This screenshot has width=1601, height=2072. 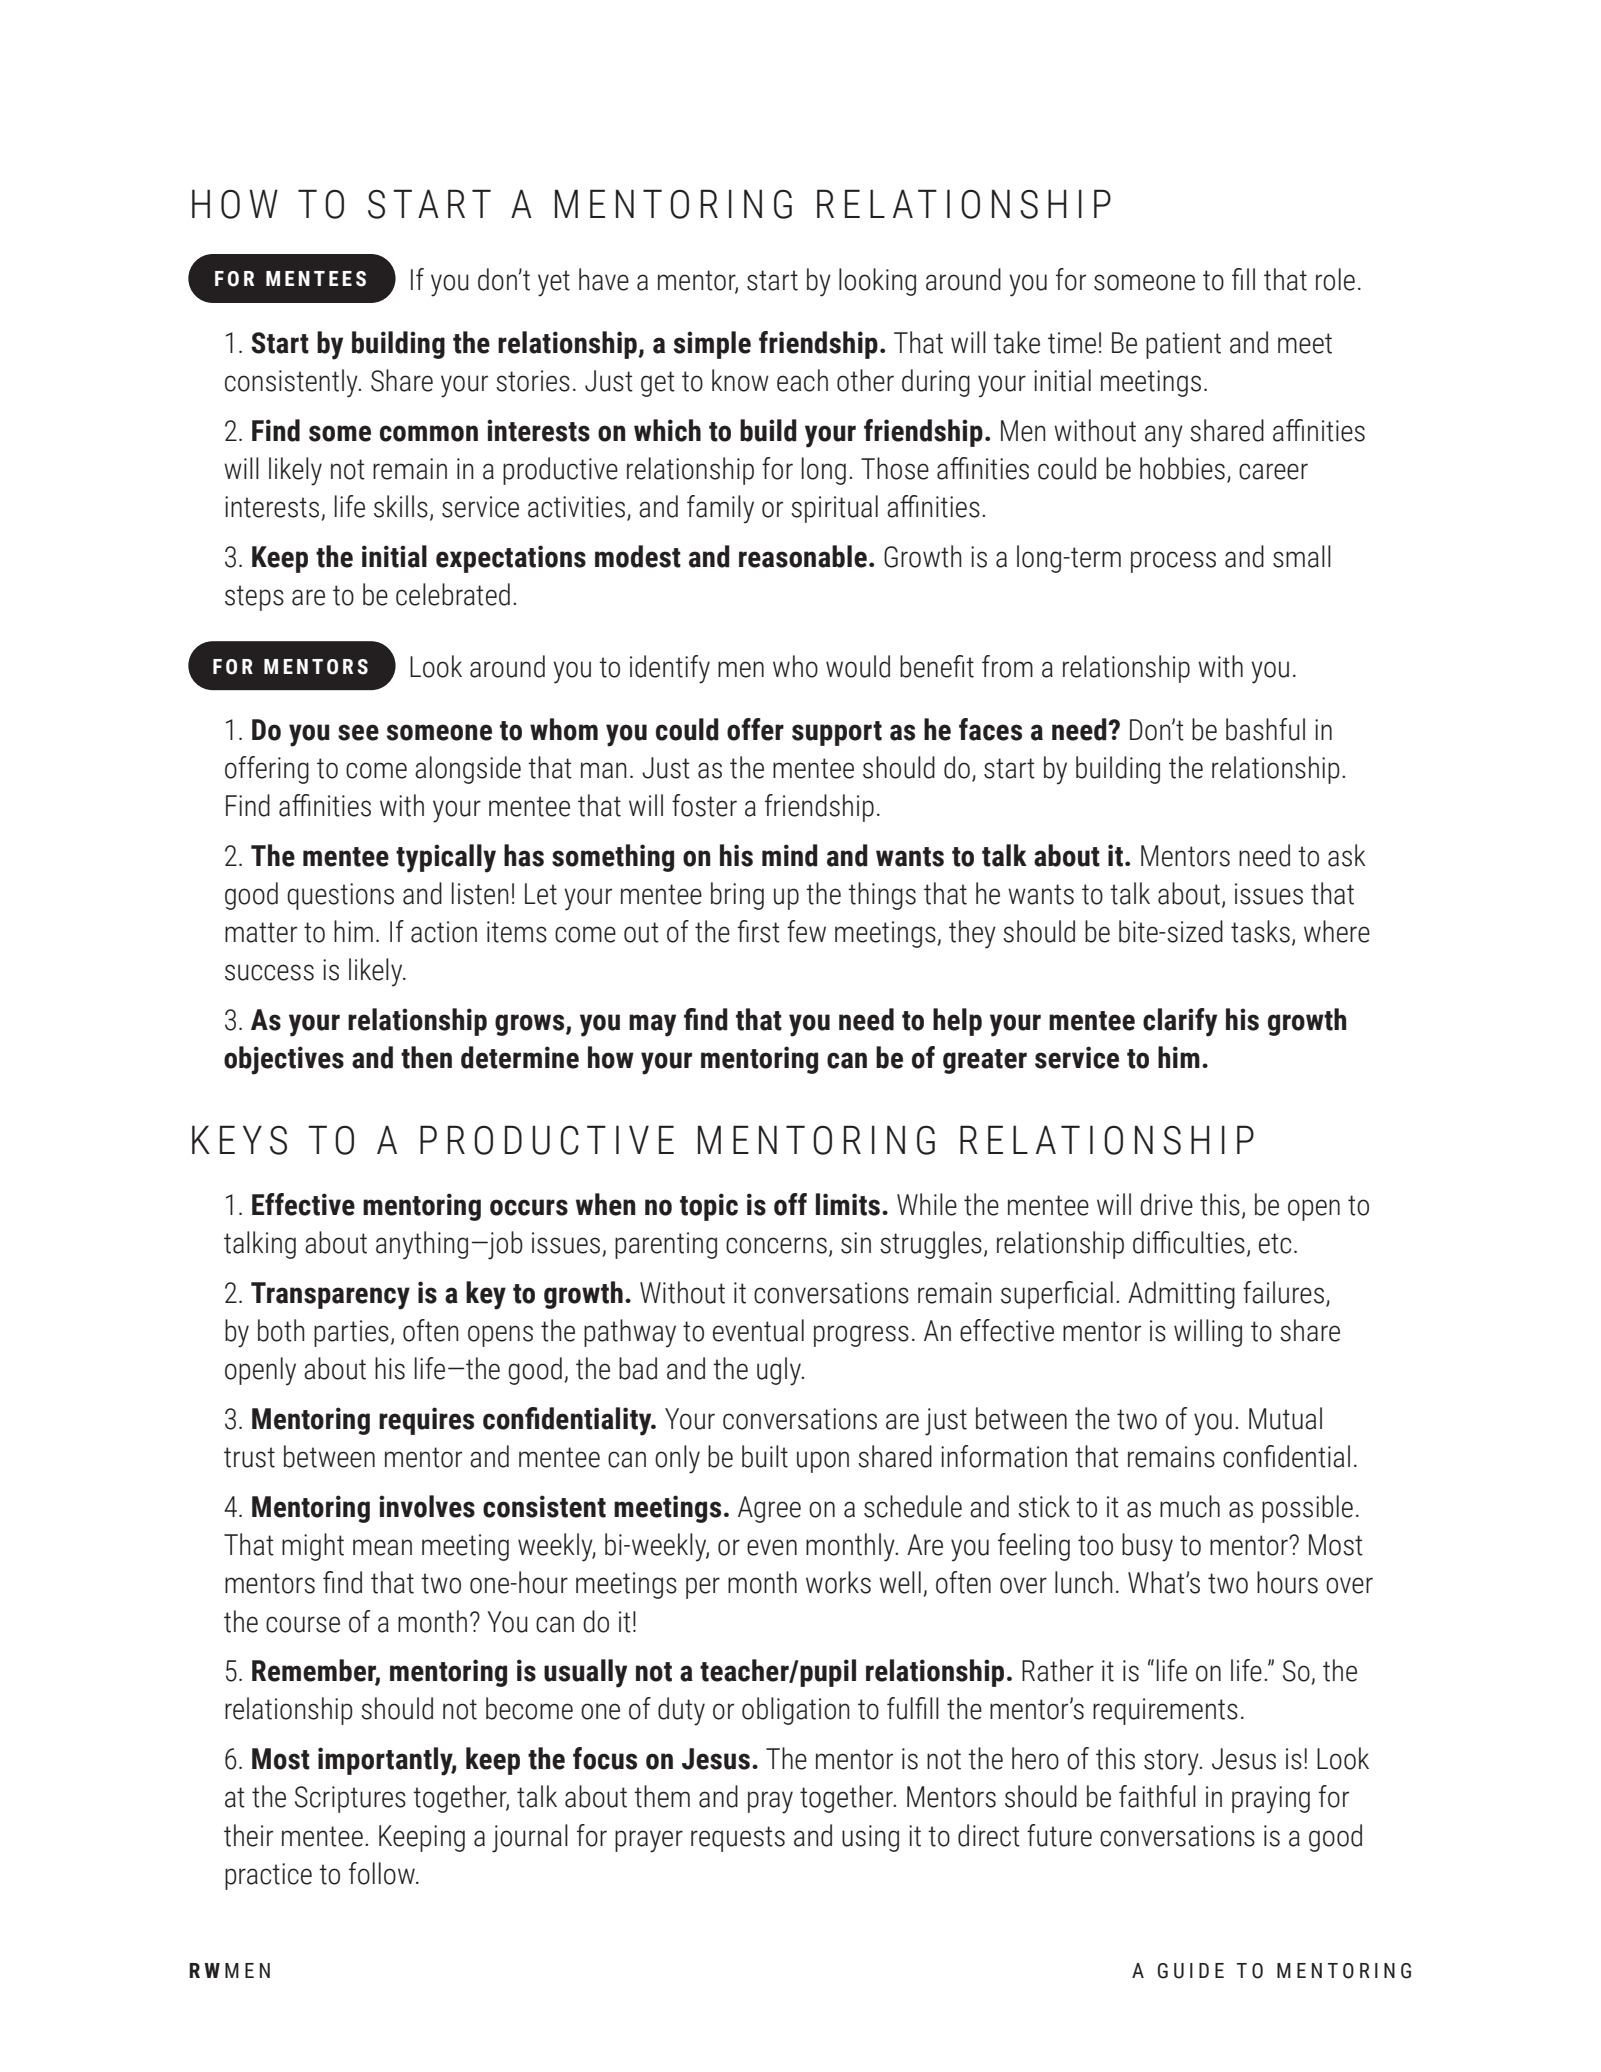 I want to click on simple, so click(x=712, y=345).
